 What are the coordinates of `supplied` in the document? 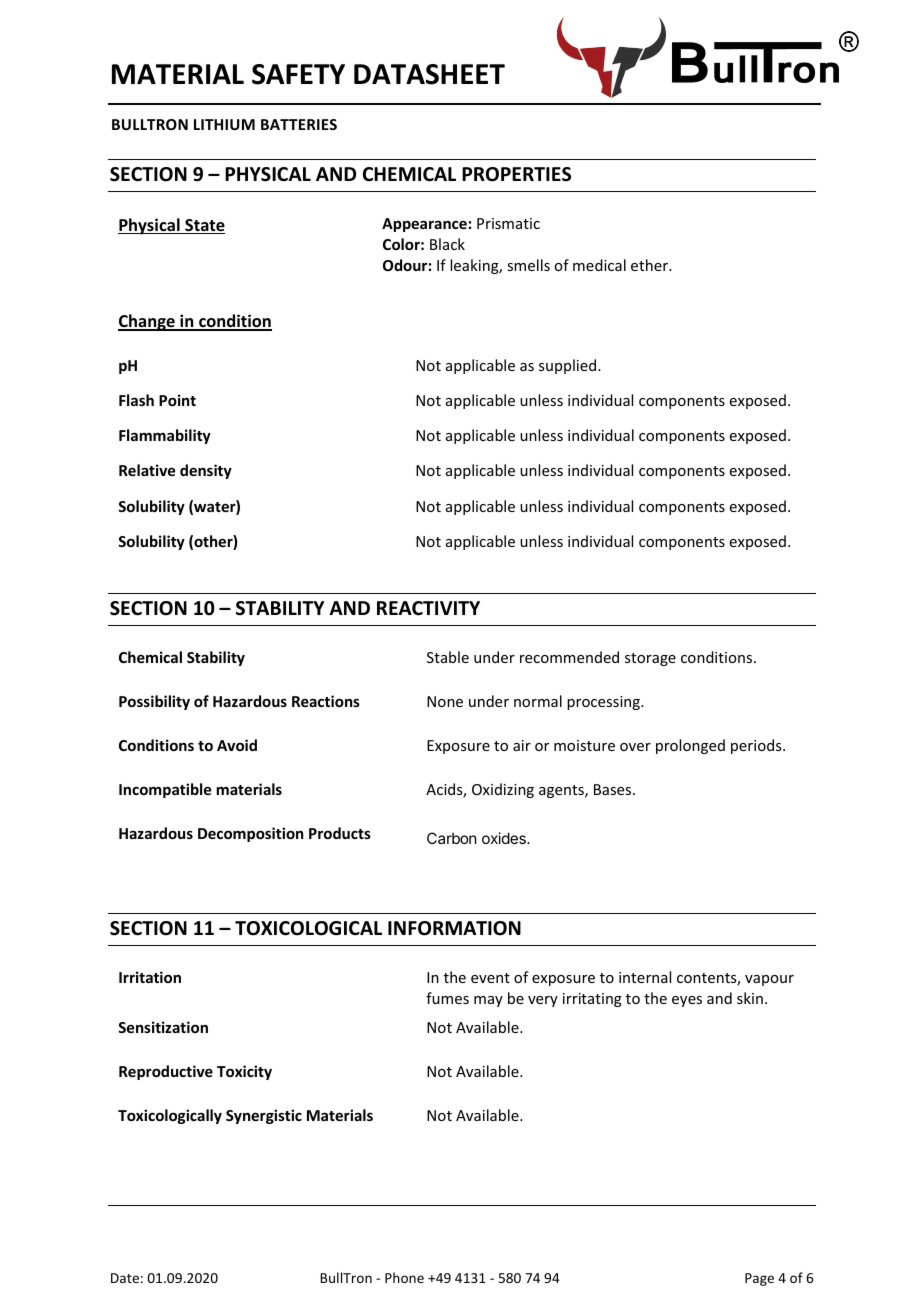 It's located at (569, 366).
